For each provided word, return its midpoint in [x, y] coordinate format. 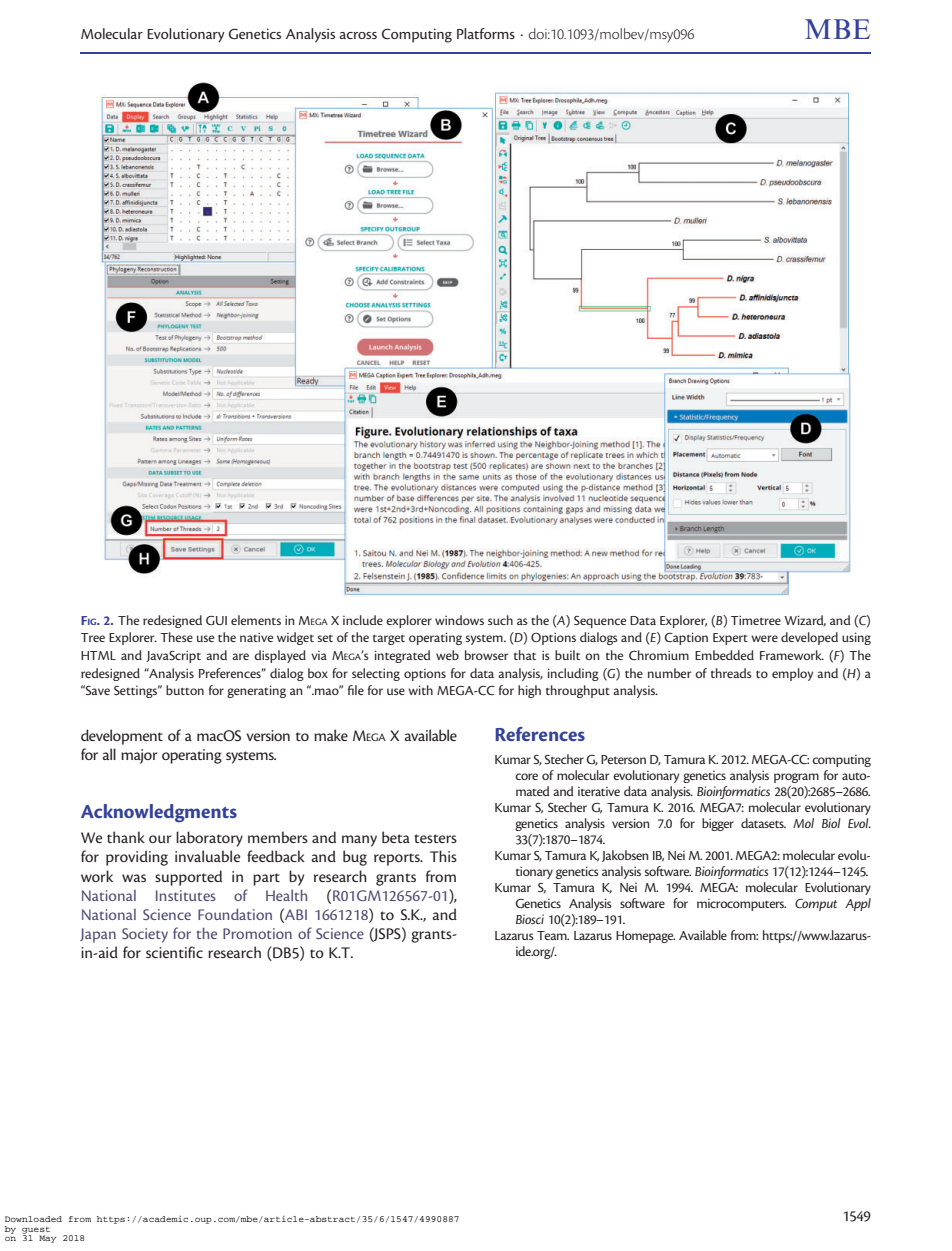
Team [553, 935]
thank [126, 837]
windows [459, 620]
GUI [216, 620]
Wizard [805, 620]
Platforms [486, 33]
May [47, 1239]
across [358, 35]
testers [435, 838]
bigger [718, 824]
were [764, 638]
